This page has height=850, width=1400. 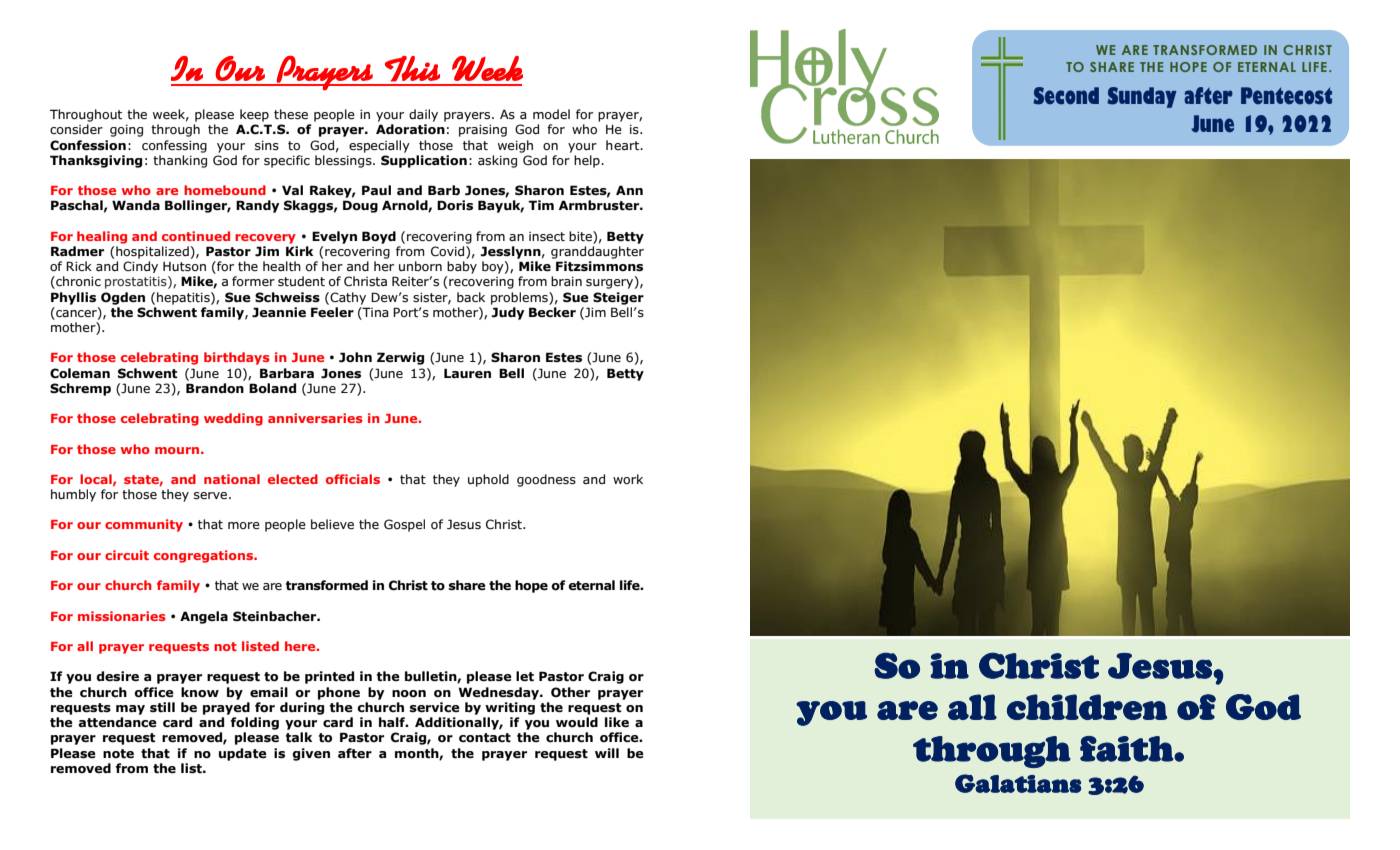 I want to click on children, so click(x=1087, y=707).
